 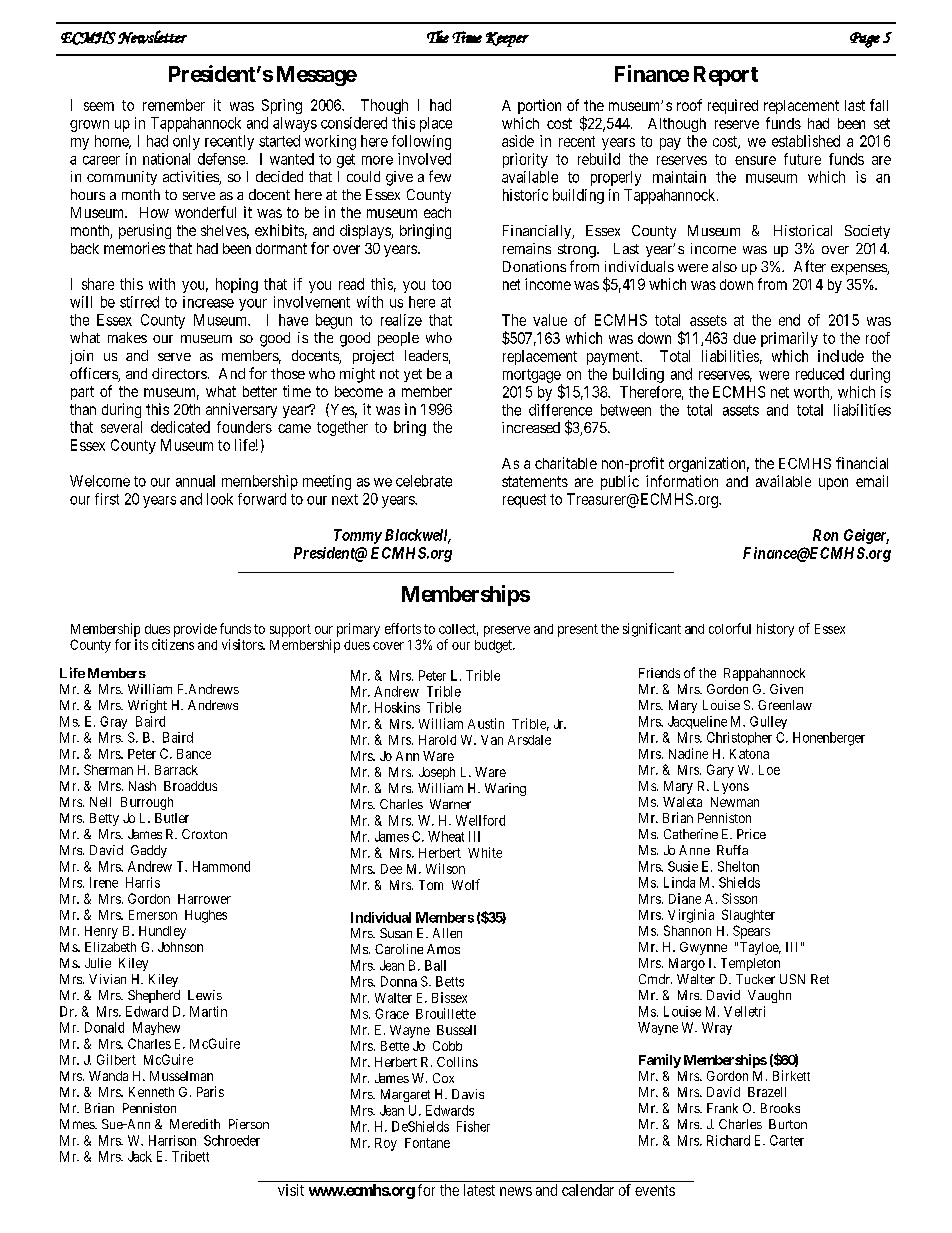 What do you see at coordinates (735, 802) in the screenshot?
I see `Newman` at bounding box center [735, 802].
